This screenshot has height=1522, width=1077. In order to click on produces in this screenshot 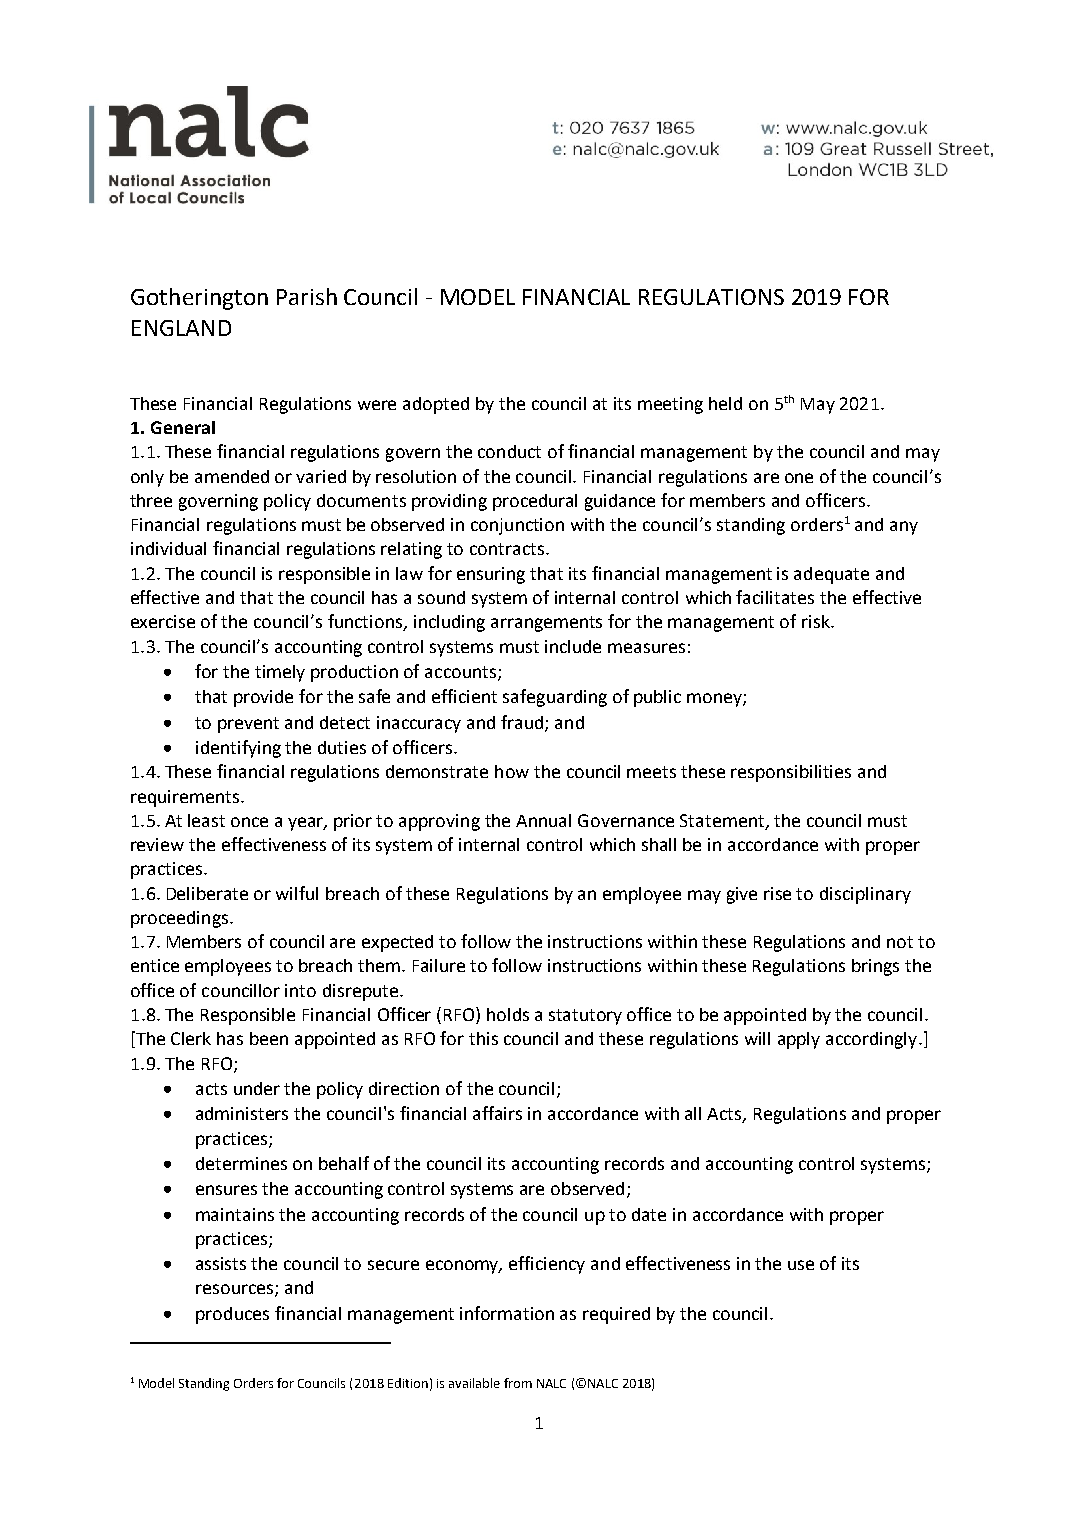, I will do `click(232, 1315)`.
